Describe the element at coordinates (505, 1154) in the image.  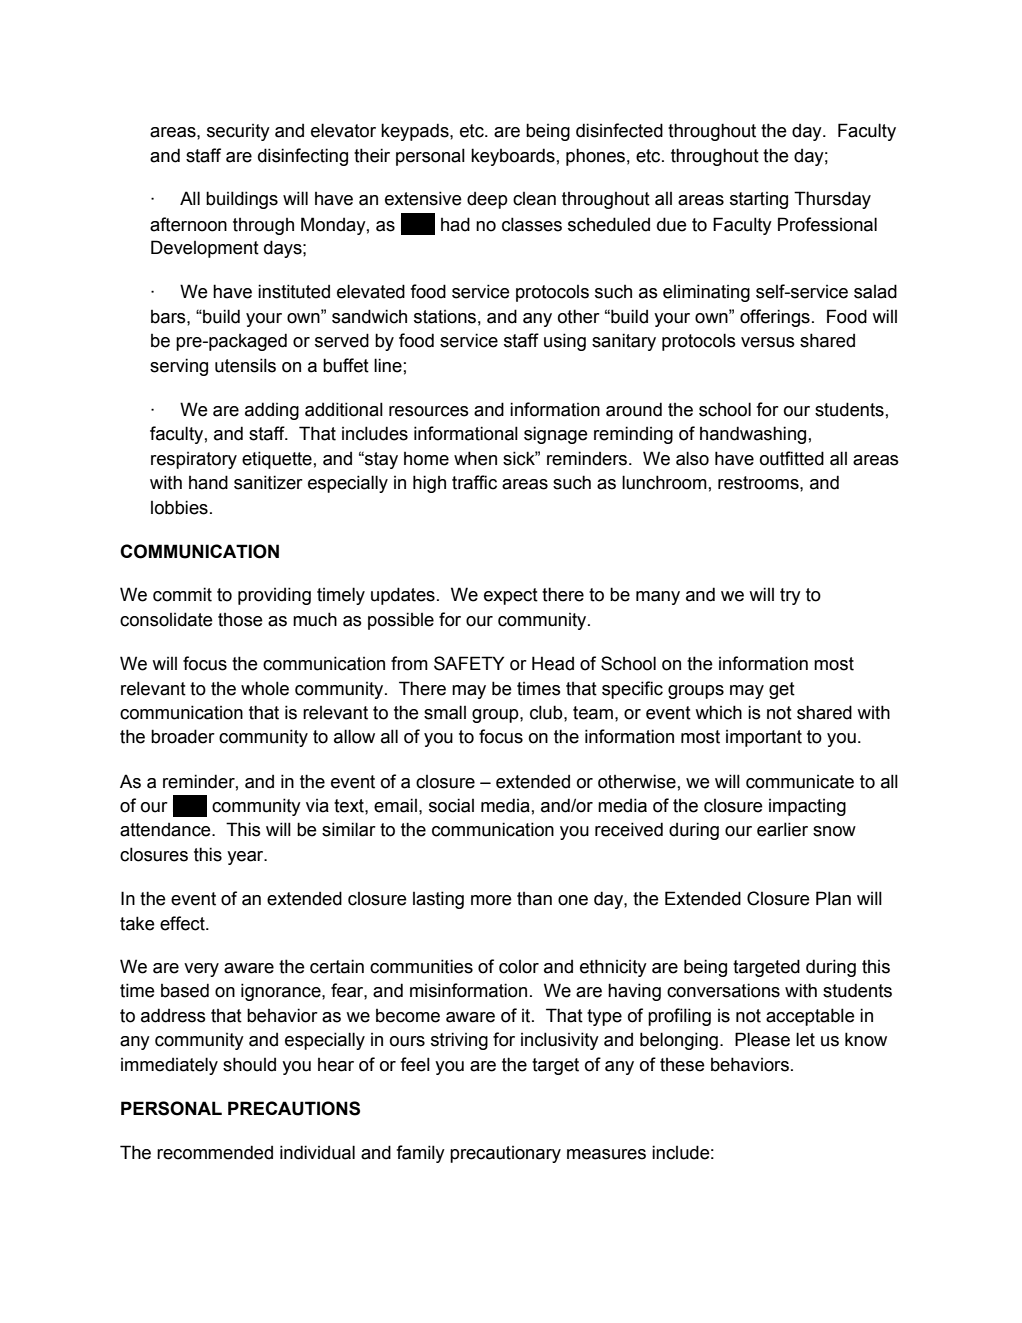
I see `precautionary` at that location.
